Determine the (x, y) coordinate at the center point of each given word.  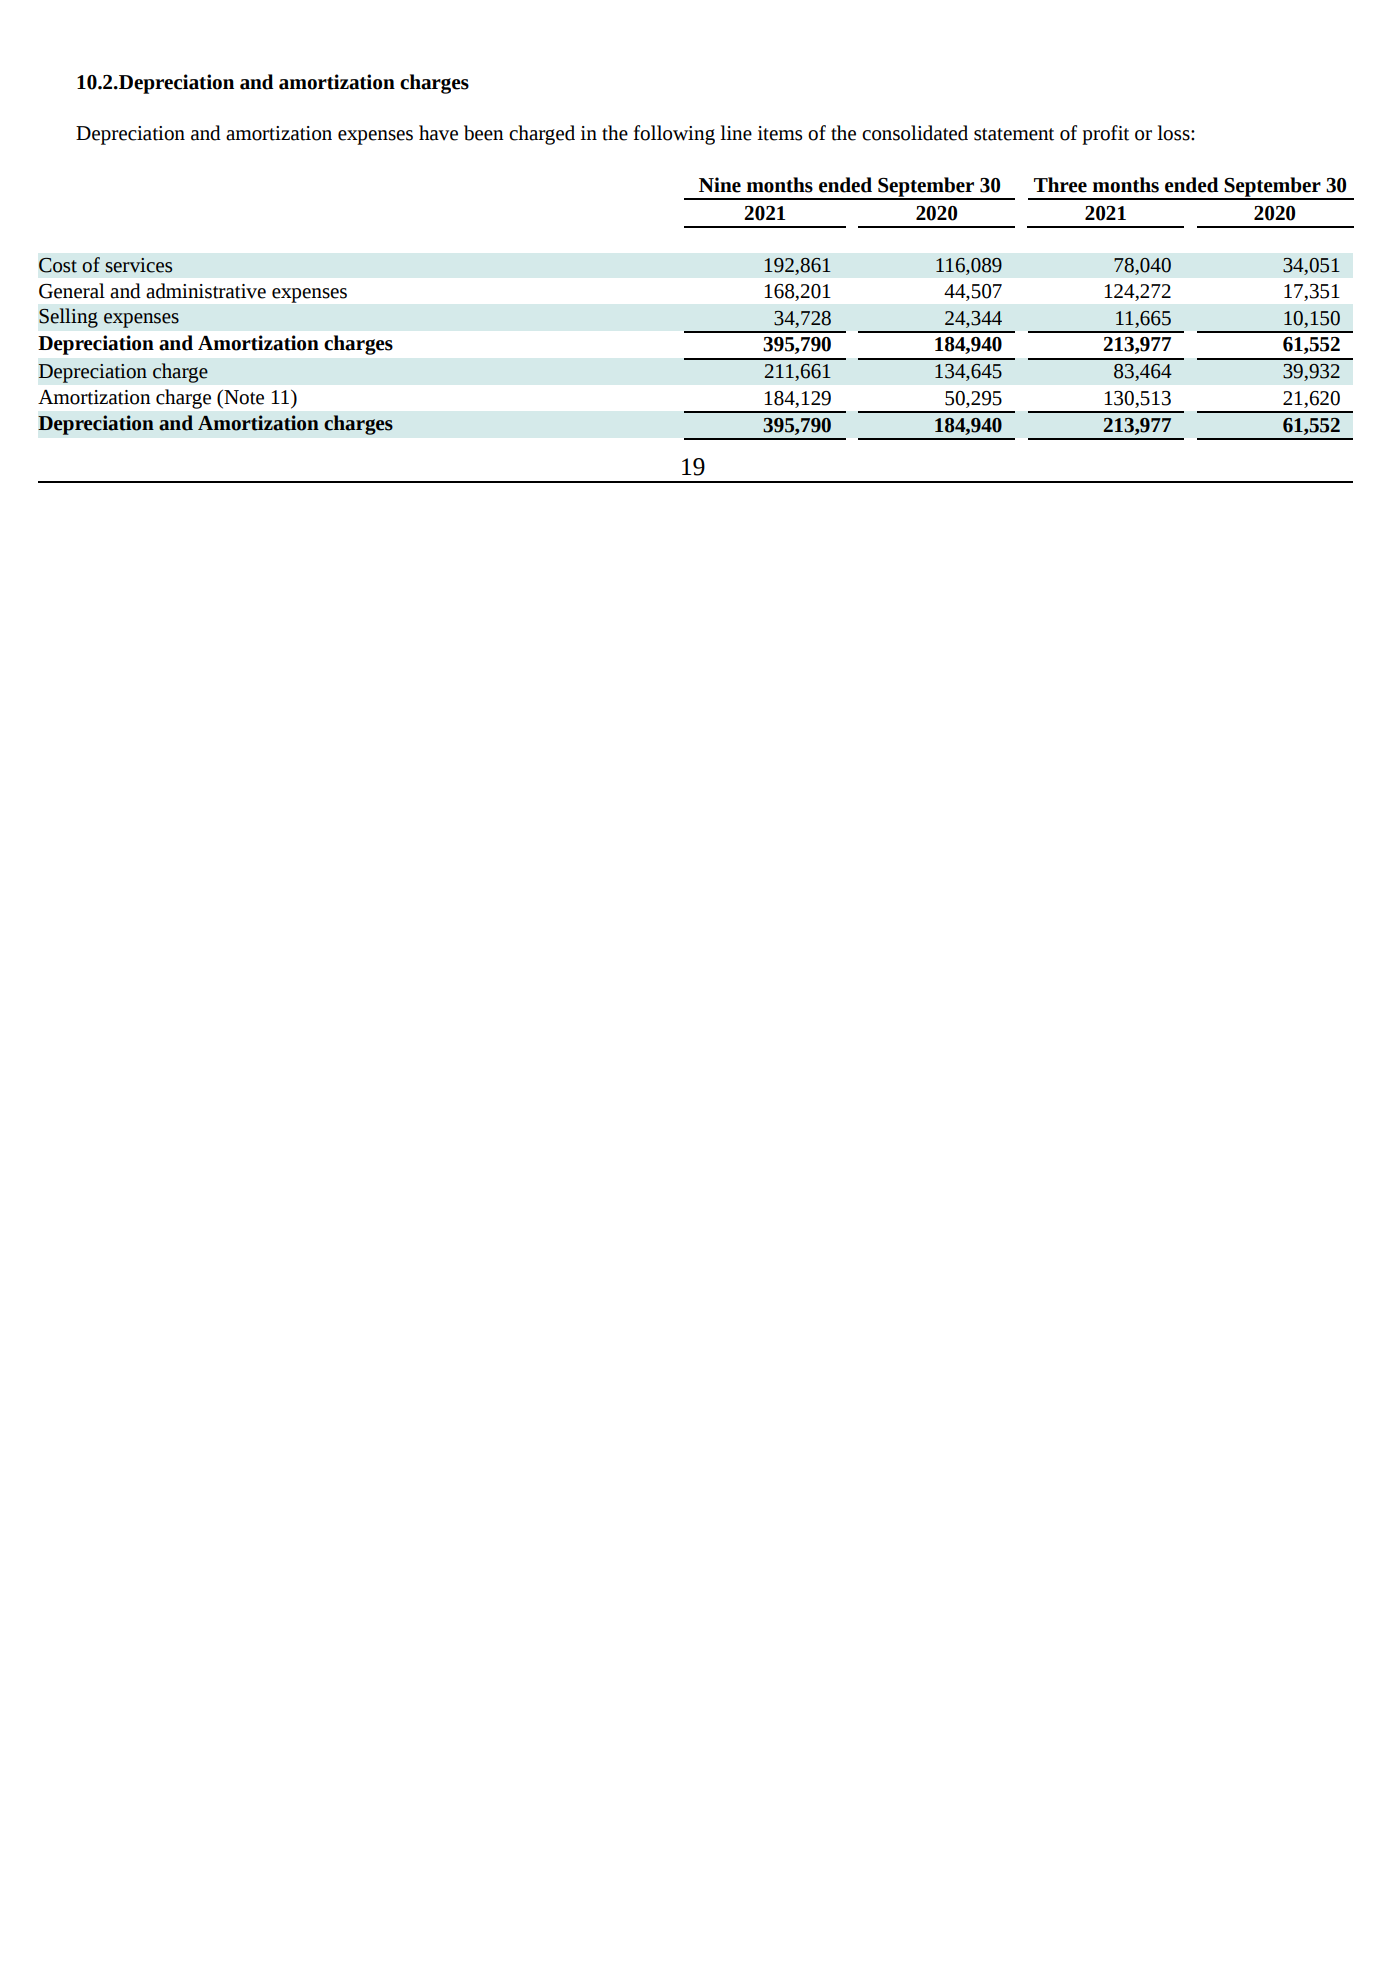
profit (1105, 135)
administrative (206, 291)
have (438, 133)
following (674, 135)
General (72, 291)
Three (1060, 185)
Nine (720, 185)
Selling (68, 318)
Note (243, 397)
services (138, 265)
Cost (58, 265)
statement (1014, 134)
